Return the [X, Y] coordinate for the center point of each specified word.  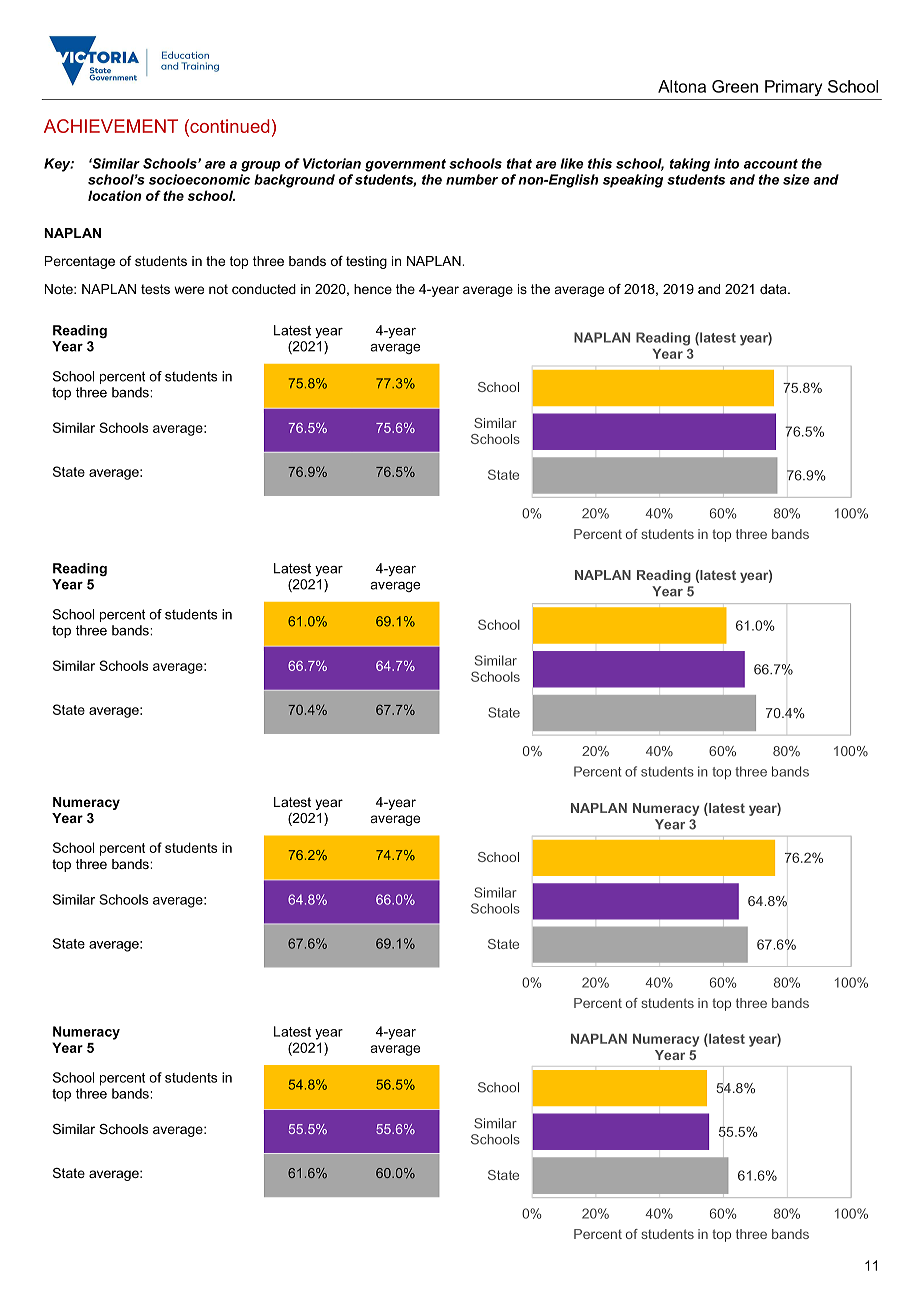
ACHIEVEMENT [111, 126]
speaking [633, 181]
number [472, 179]
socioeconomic [199, 179]
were [189, 290]
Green [735, 86]
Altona [682, 86]
